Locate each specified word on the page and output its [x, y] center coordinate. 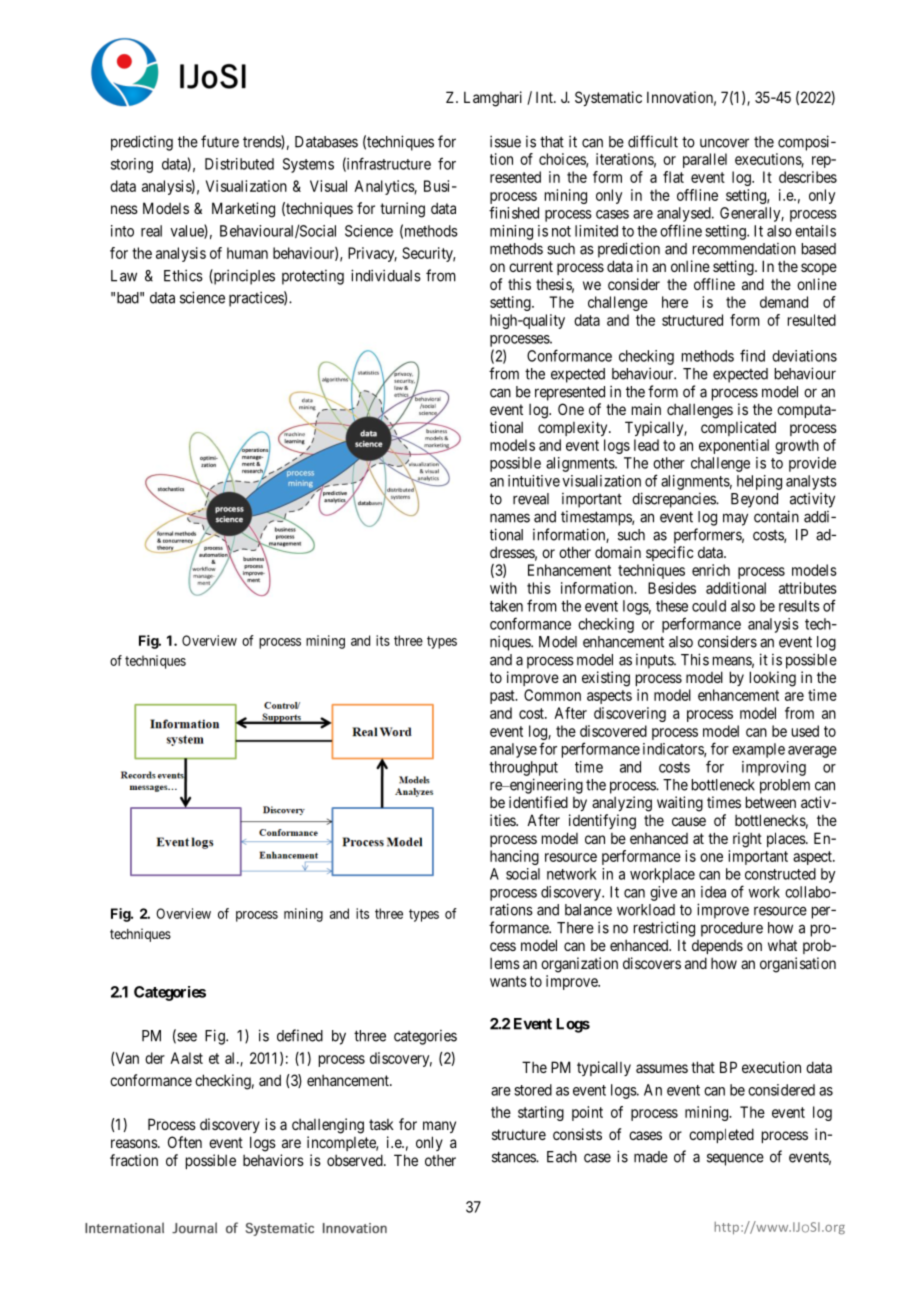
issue [505, 141]
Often [185, 1142]
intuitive [534, 481]
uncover [724, 143]
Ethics [183, 275]
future [220, 141]
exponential [734, 446]
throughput [523, 768]
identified [538, 802]
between [771, 802]
